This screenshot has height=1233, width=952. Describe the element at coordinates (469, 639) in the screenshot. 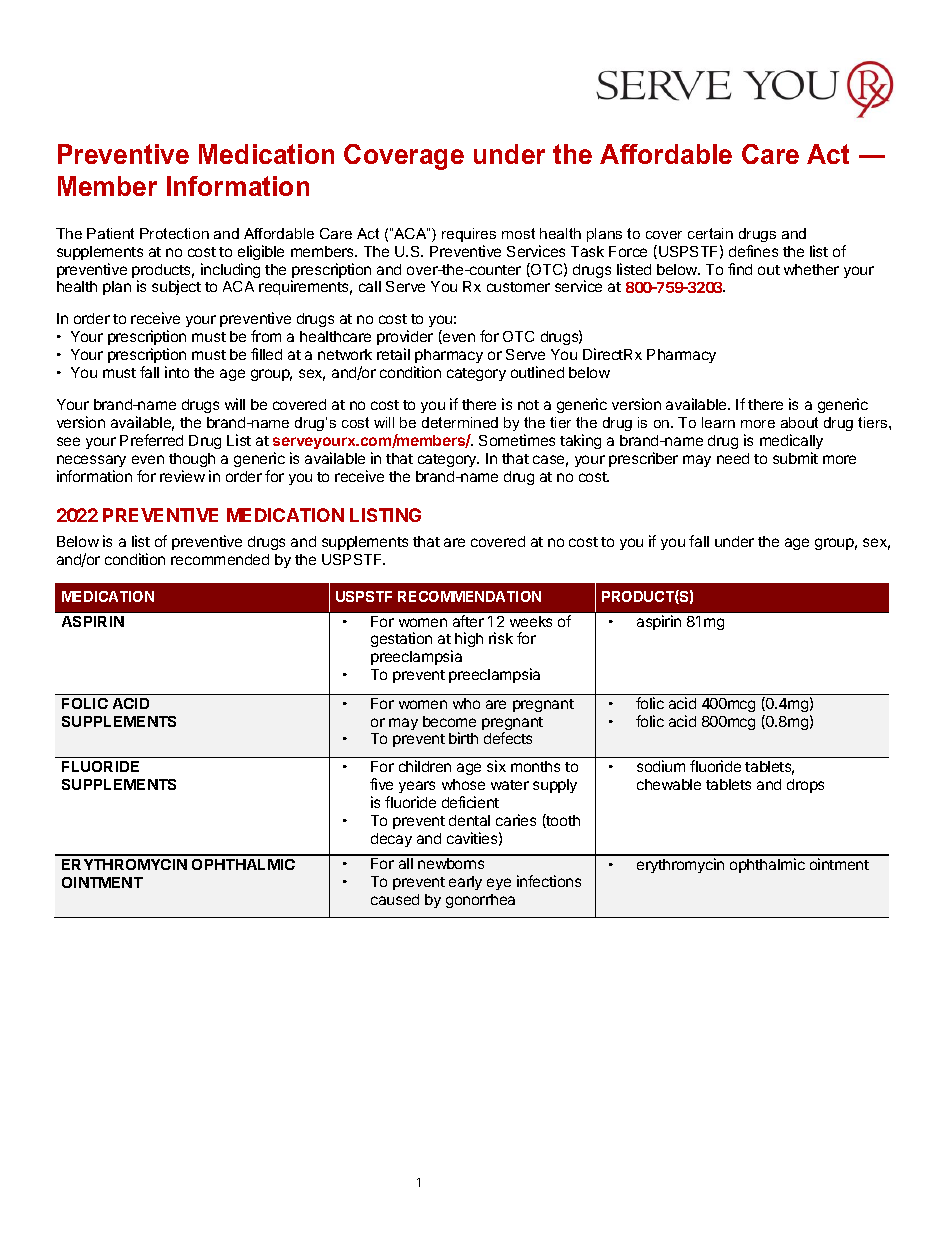

I see `high` at that location.
